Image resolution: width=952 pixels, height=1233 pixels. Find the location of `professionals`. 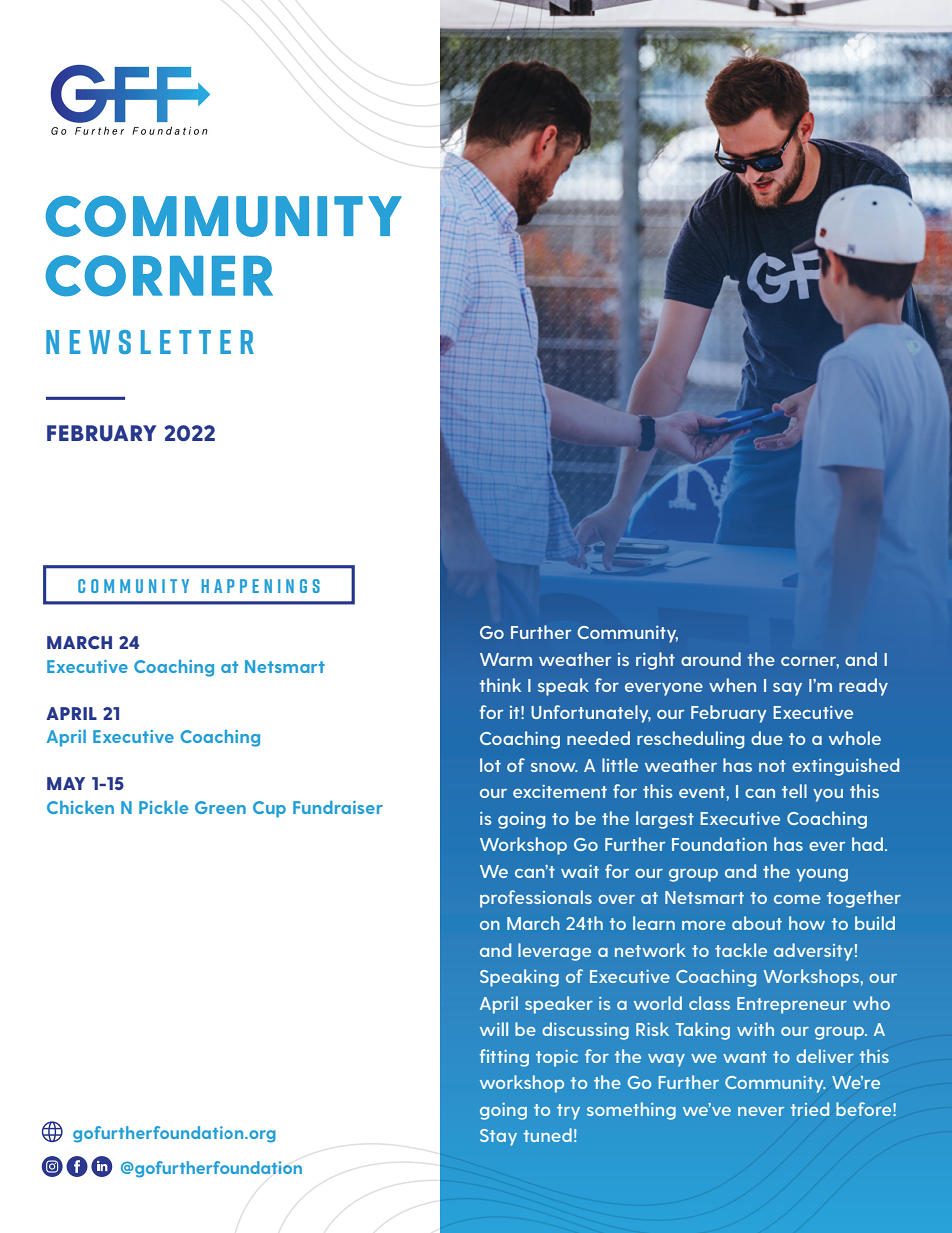

professionals is located at coordinates (536, 899).
